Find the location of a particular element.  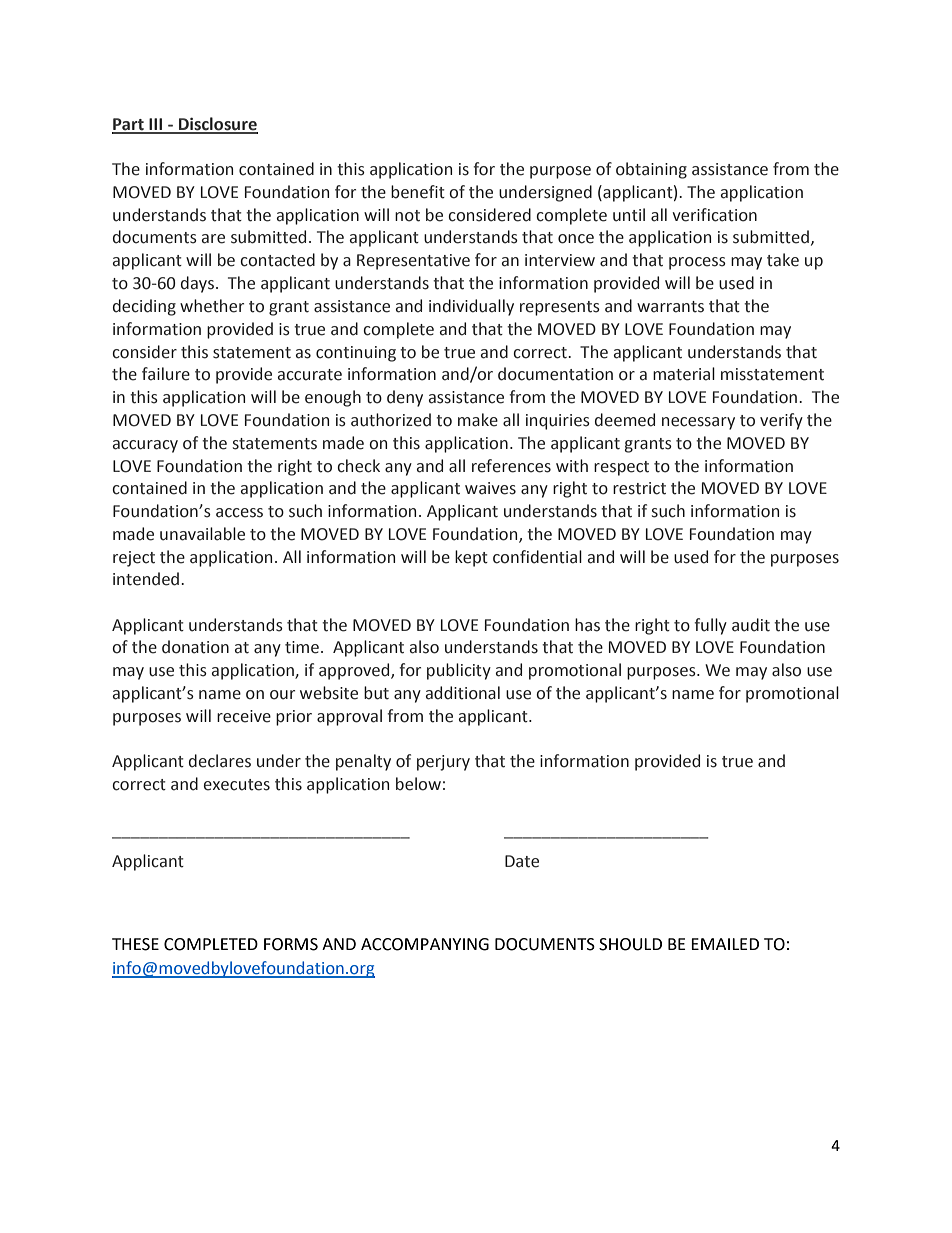

verification is located at coordinates (714, 215).
